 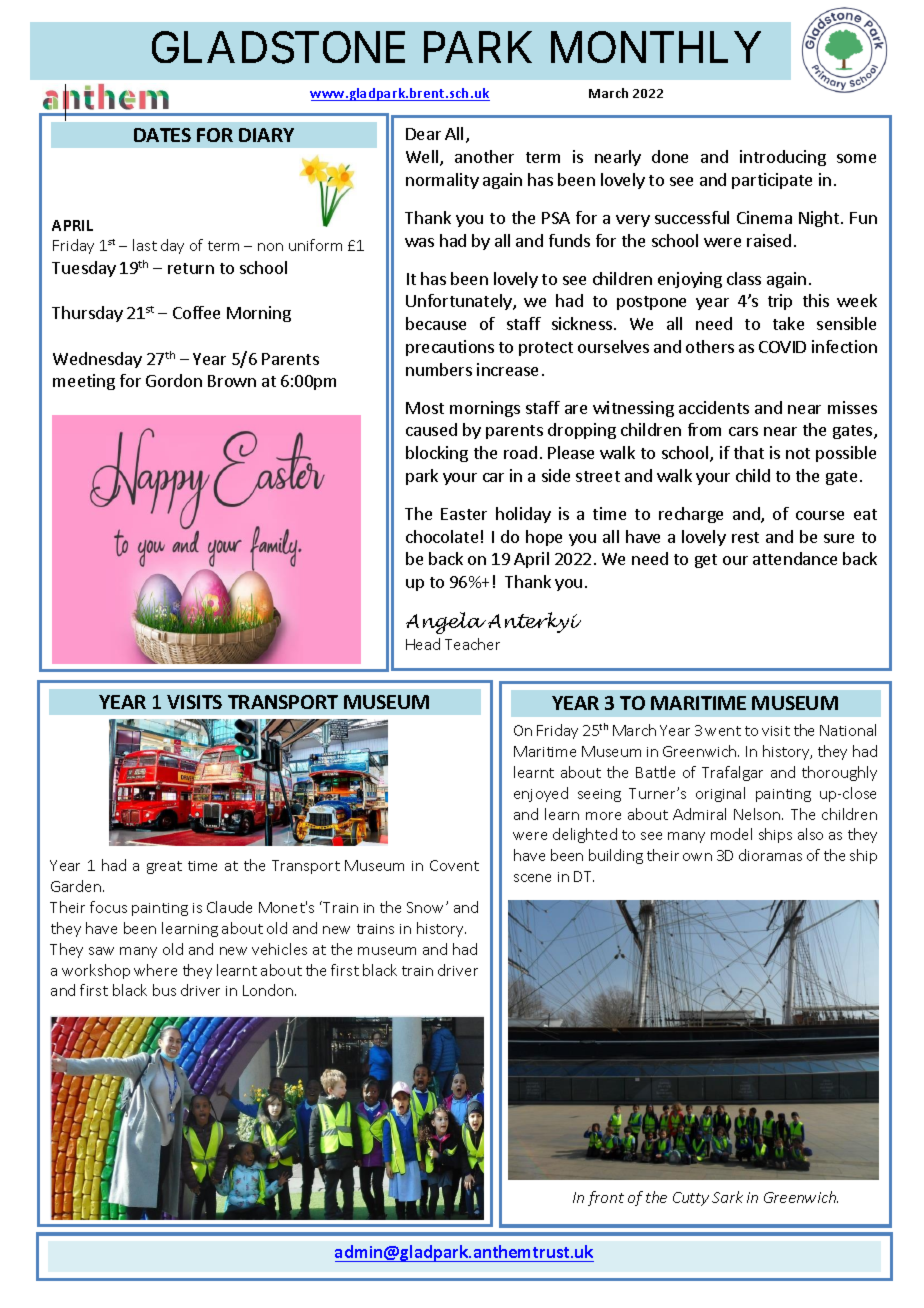 What do you see at coordinates (162, 135) in the screenshot?
I see `DATES` at bounding box center [162, 135].
